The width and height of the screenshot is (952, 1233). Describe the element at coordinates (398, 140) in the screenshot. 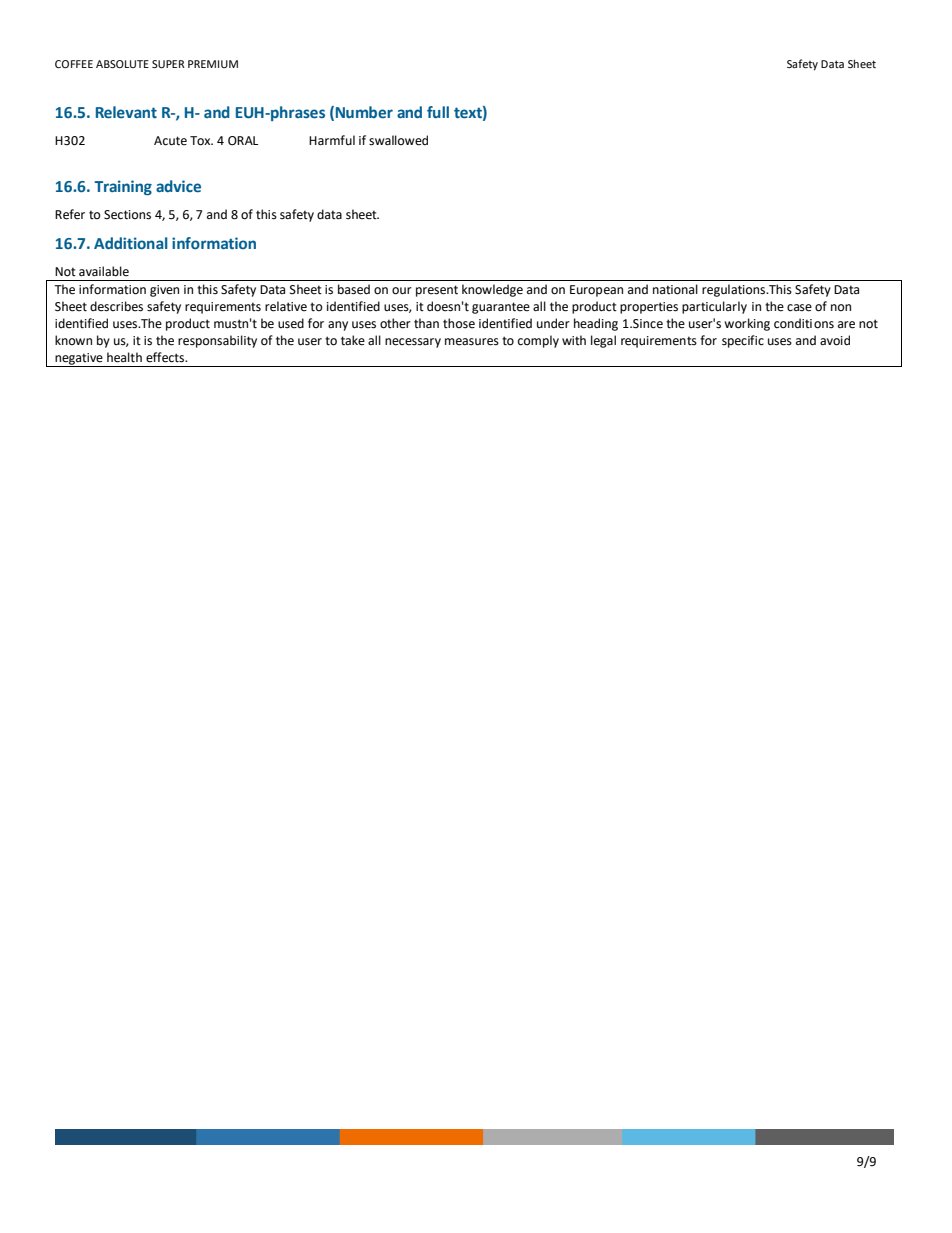

I see `swallowed` at that location.
